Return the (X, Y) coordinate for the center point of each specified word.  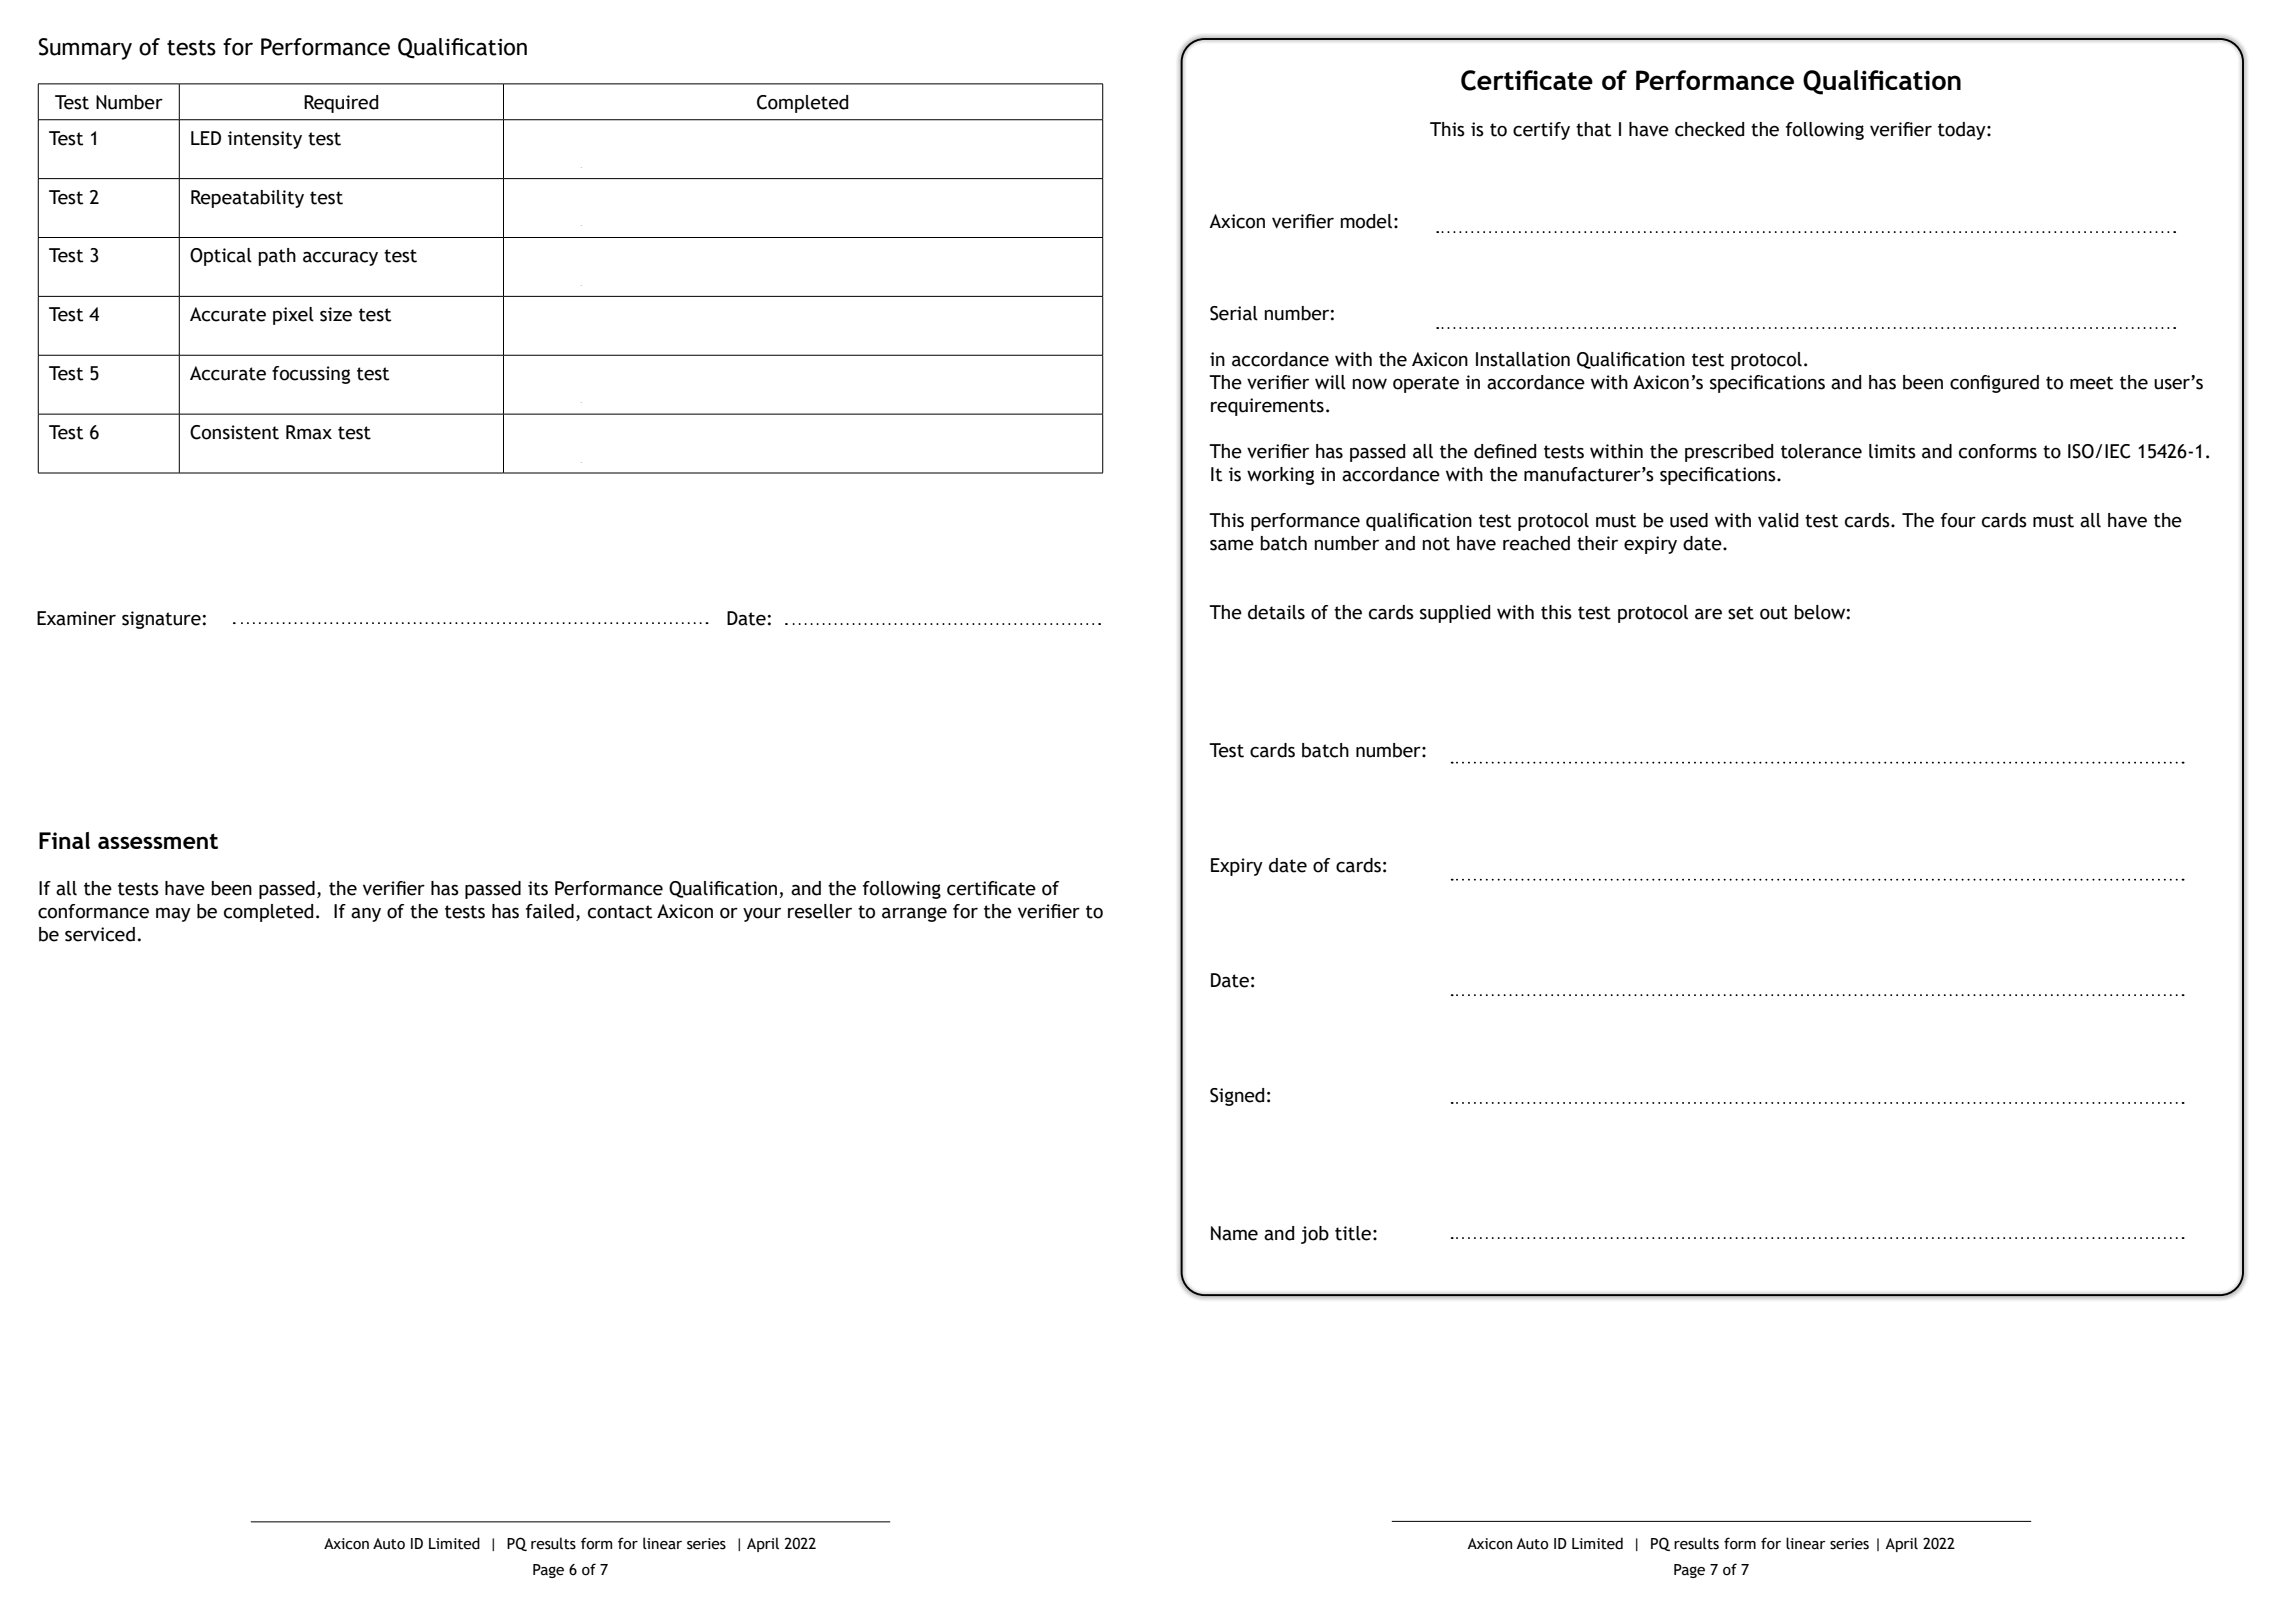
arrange (914, 914)
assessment (158, 841)
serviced (100, 934)
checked (1709, 129)
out (1774, 613)
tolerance (1821, 451)
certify (1541, 131)
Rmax (309, 432)
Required (341, 104)
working (1280, 476)
